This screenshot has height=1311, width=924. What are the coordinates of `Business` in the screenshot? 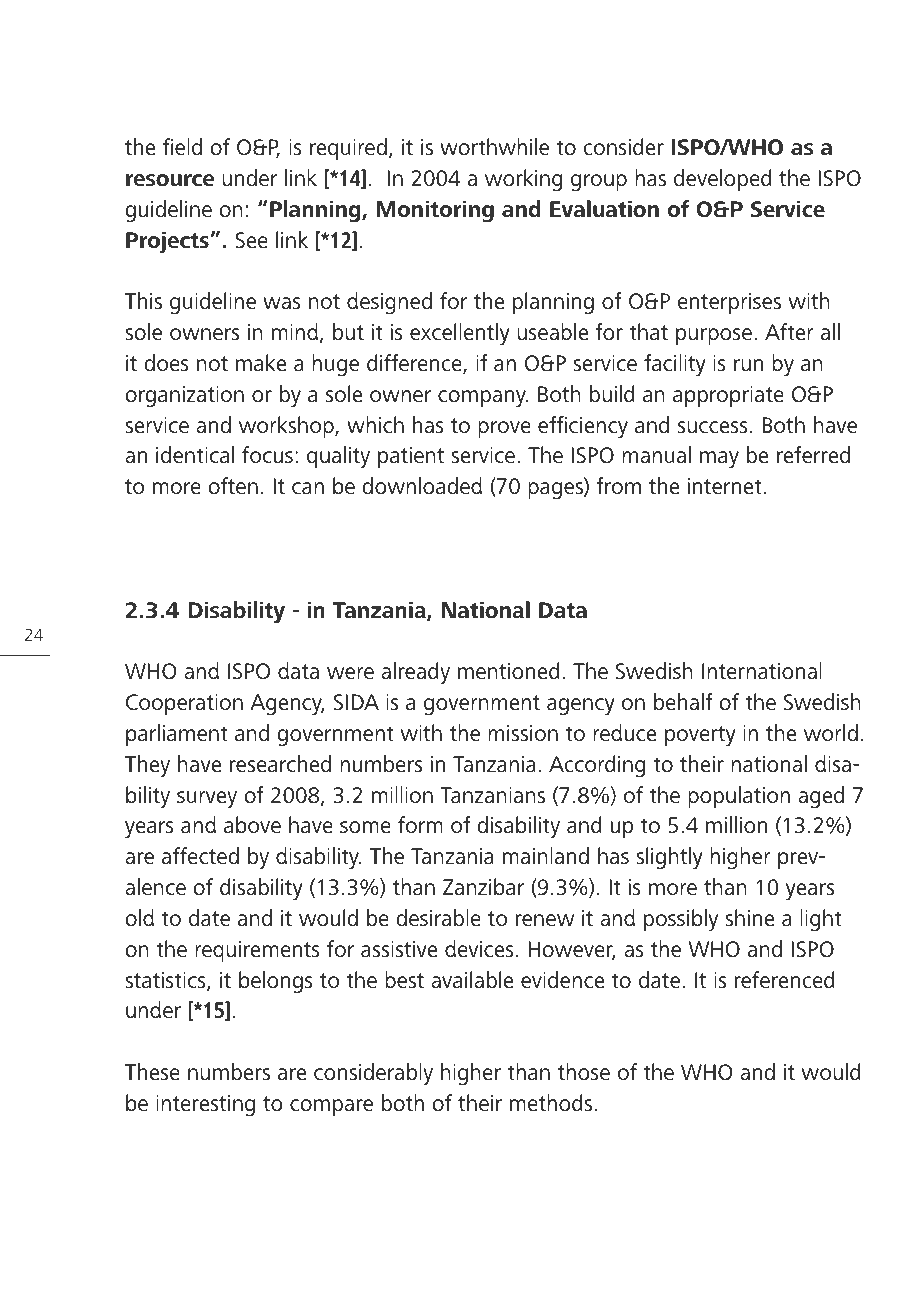 It's located at (494, 1253).
